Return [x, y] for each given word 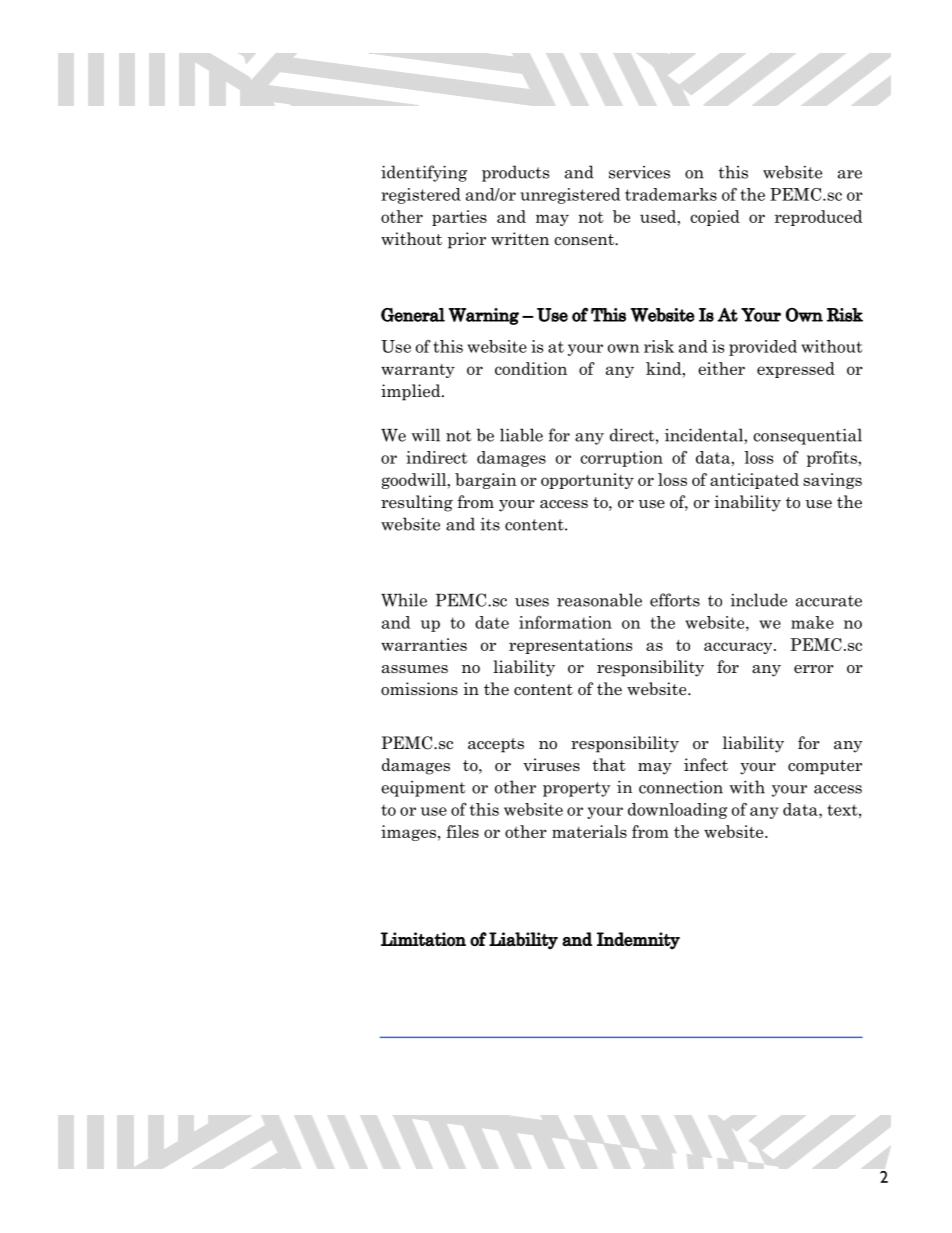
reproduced [819, 218]
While [404, 600]
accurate [829, 601]
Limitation [423, 939]
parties [459, 218]
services [639, 172]
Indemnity [638, 941]
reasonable [599, 600]
